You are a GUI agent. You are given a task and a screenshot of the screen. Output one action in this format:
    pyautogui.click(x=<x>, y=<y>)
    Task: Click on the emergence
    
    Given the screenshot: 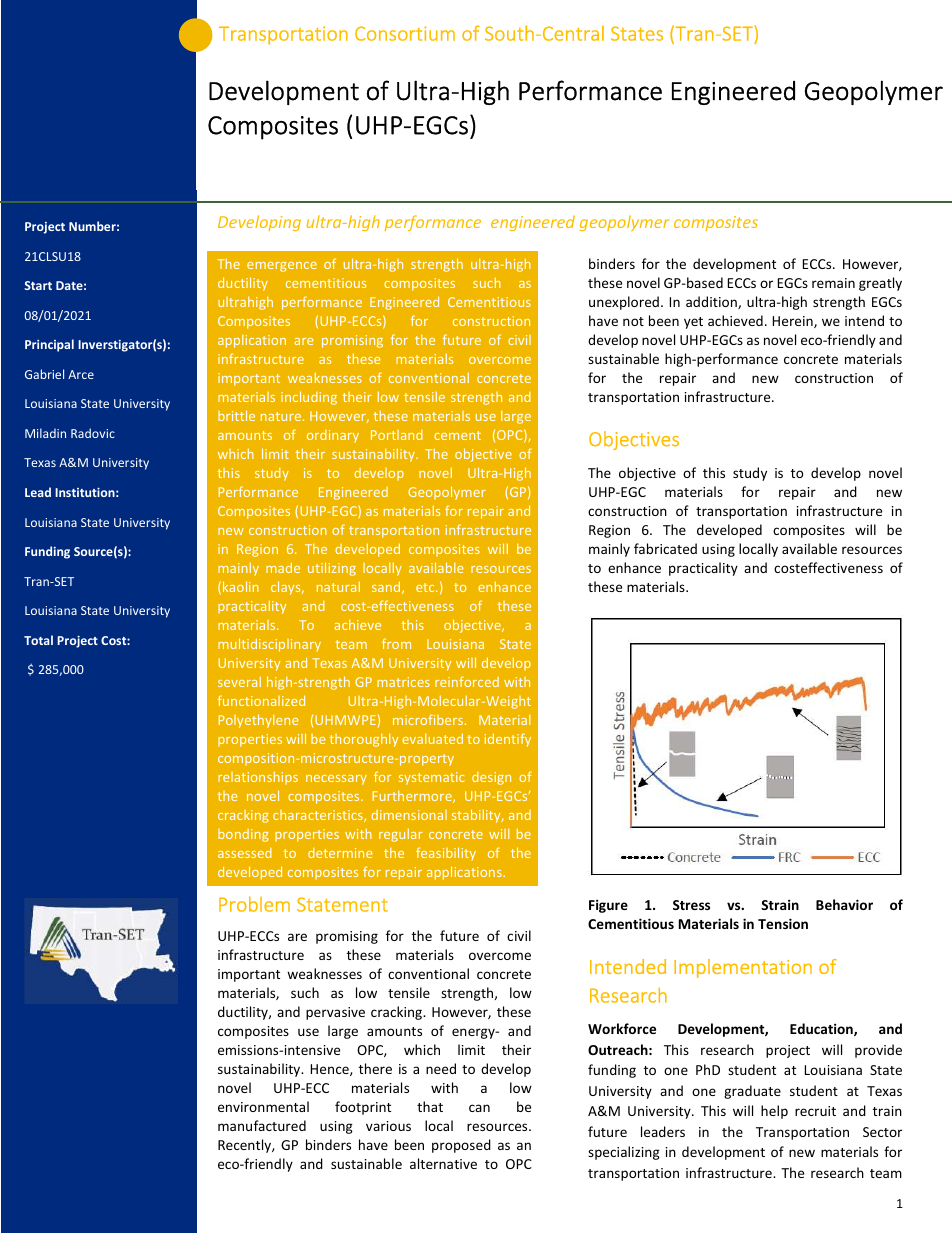 What is the action you would take?
    pyautogui.click(x=282, y=267)
